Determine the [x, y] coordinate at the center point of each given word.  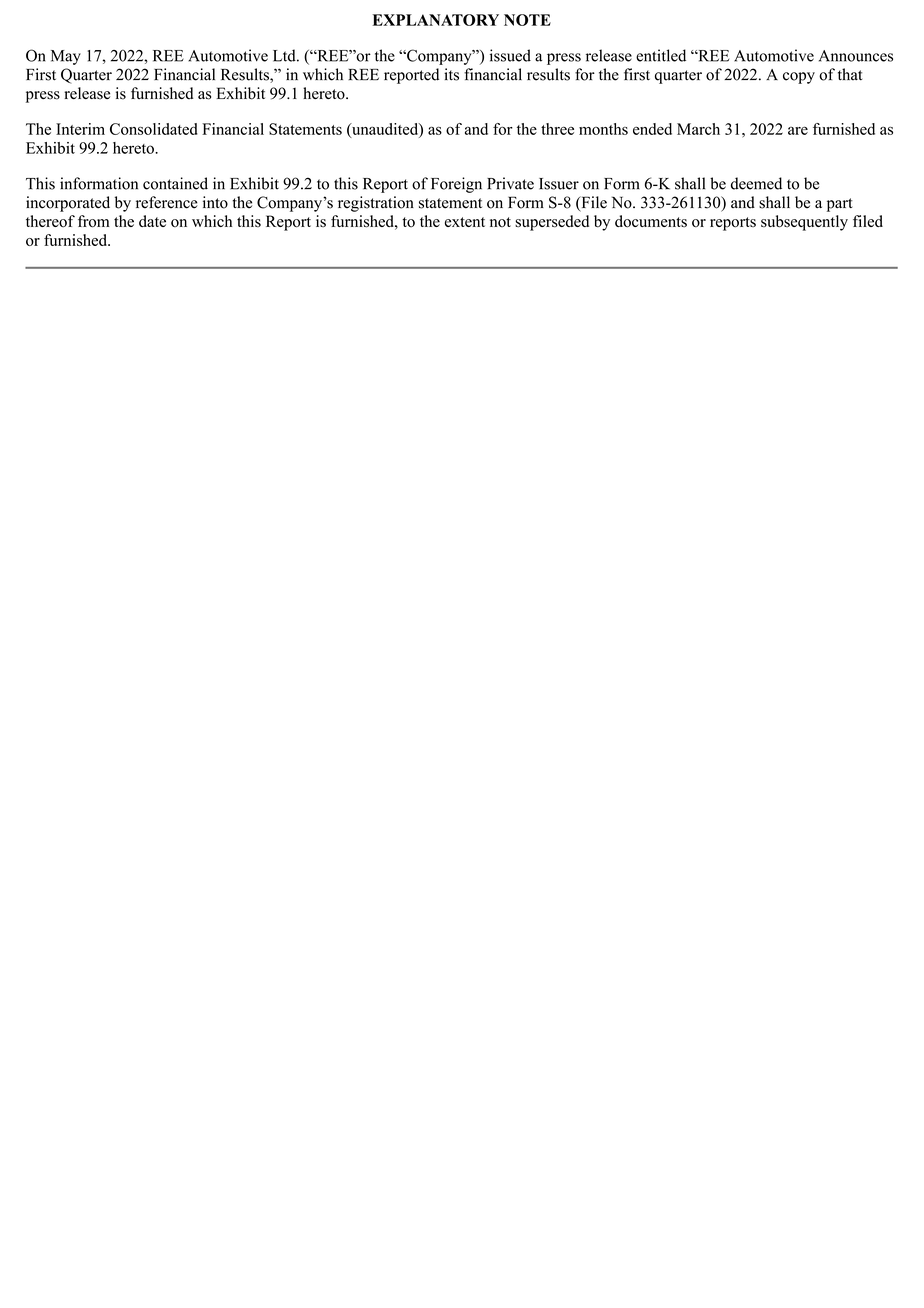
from [94, 221]
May [66, 57]
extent [465, 222]
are [798, 130]
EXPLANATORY [435, 20]
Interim [80, 129]
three [557, 129]
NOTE [527, 20]
